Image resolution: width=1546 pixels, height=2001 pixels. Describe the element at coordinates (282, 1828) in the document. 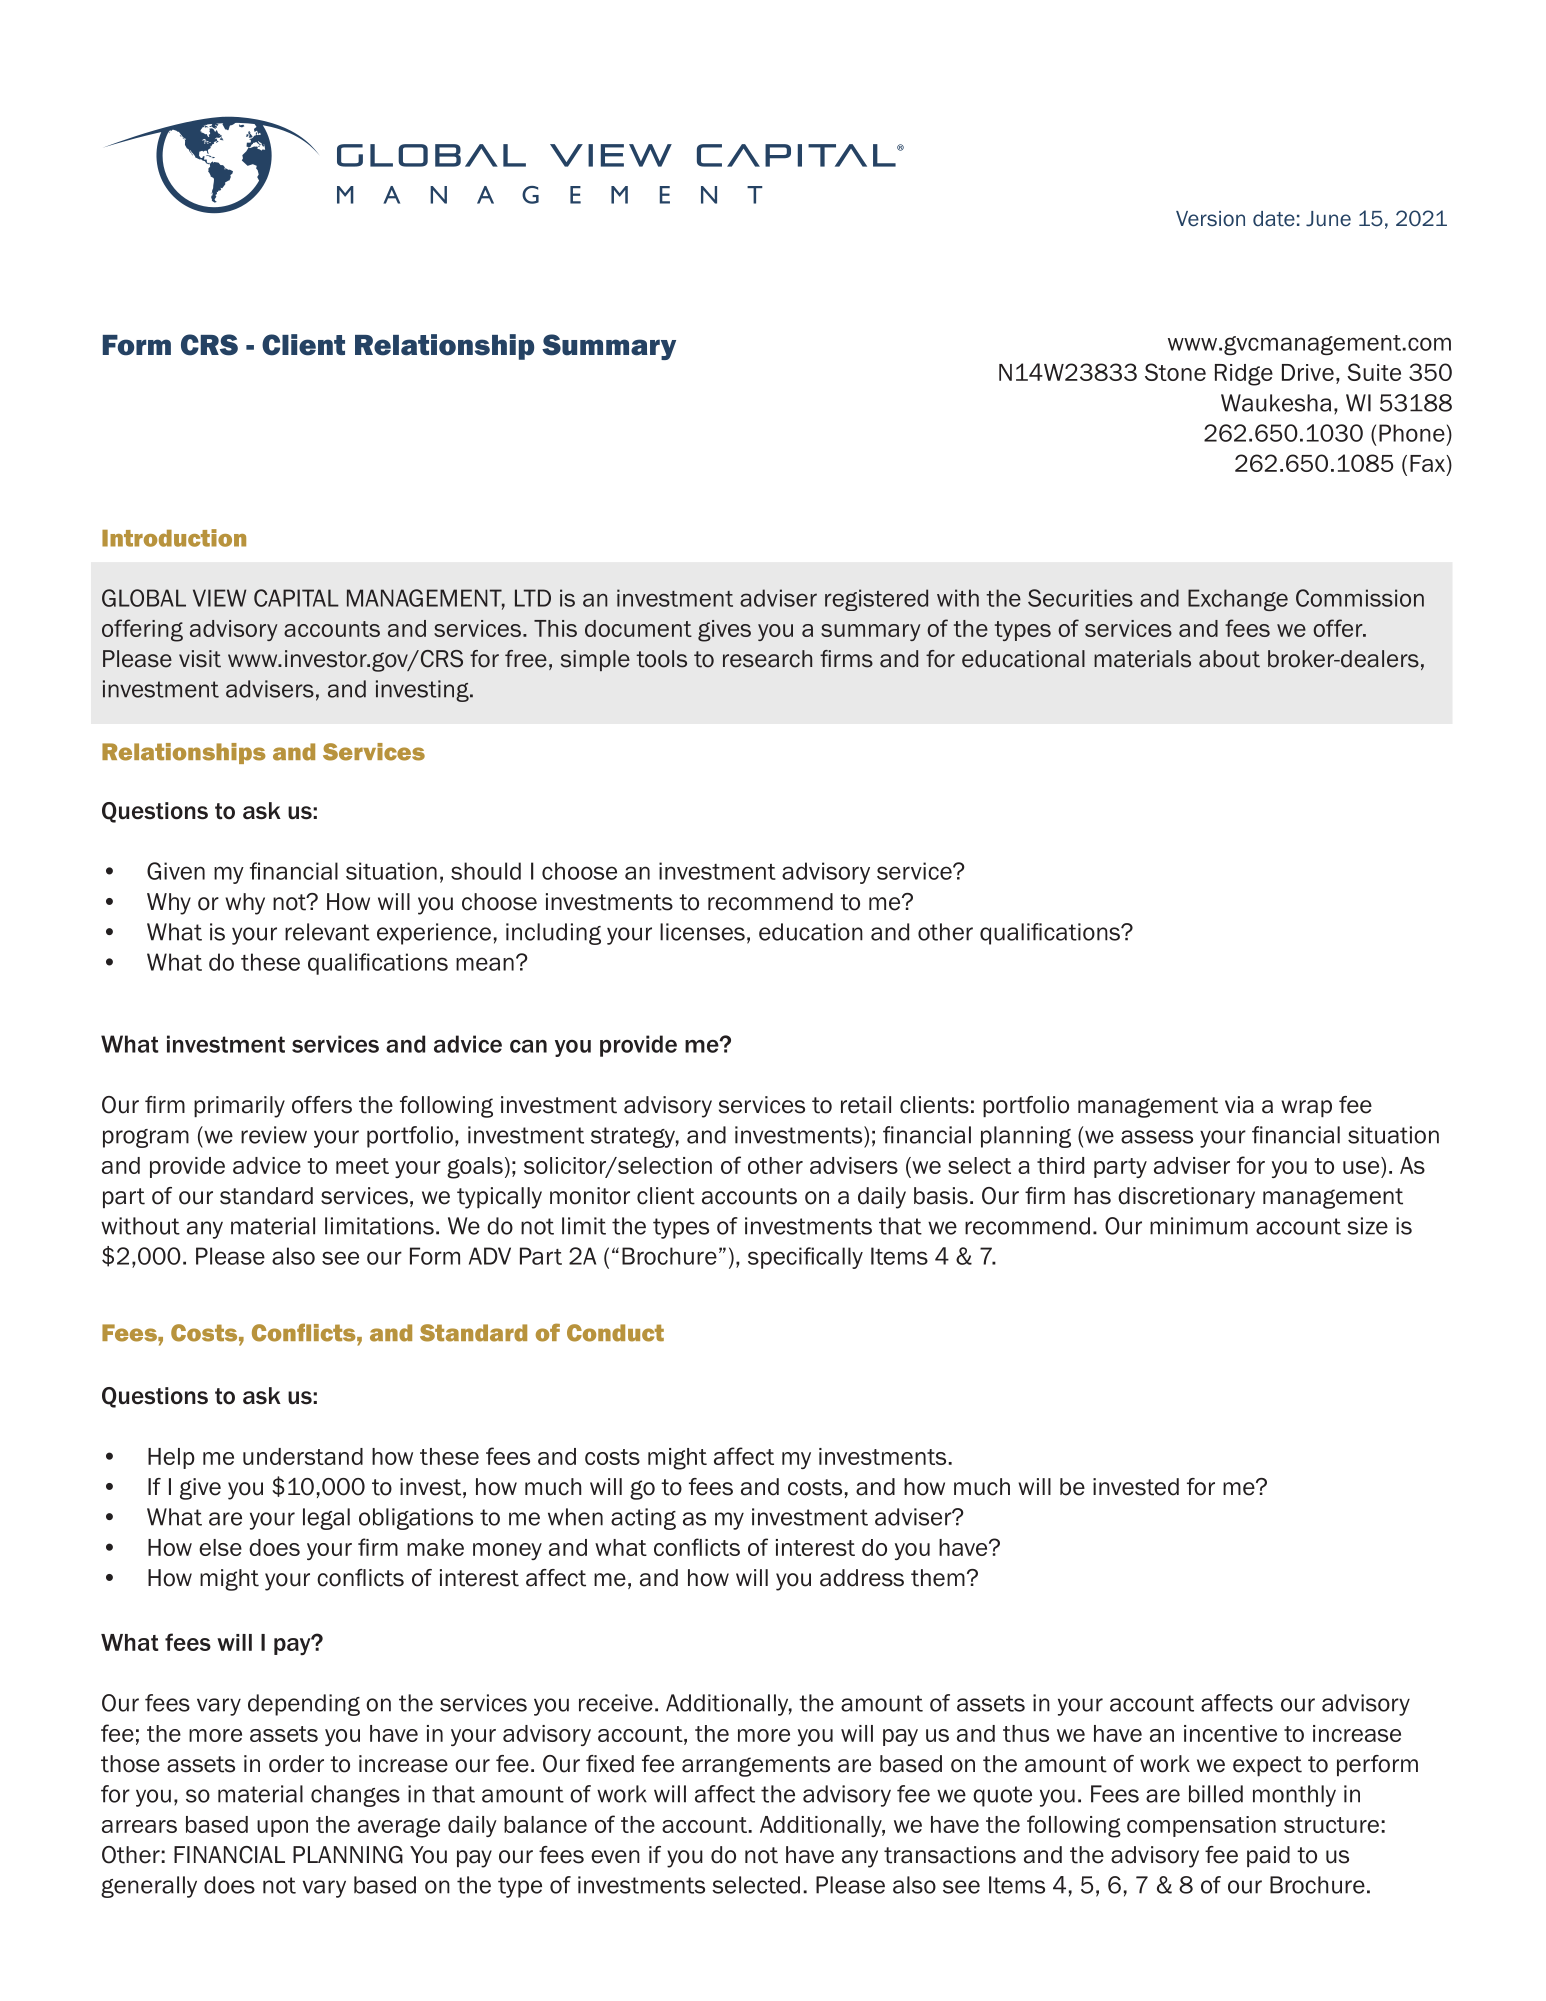

I see `upon` at that location.
